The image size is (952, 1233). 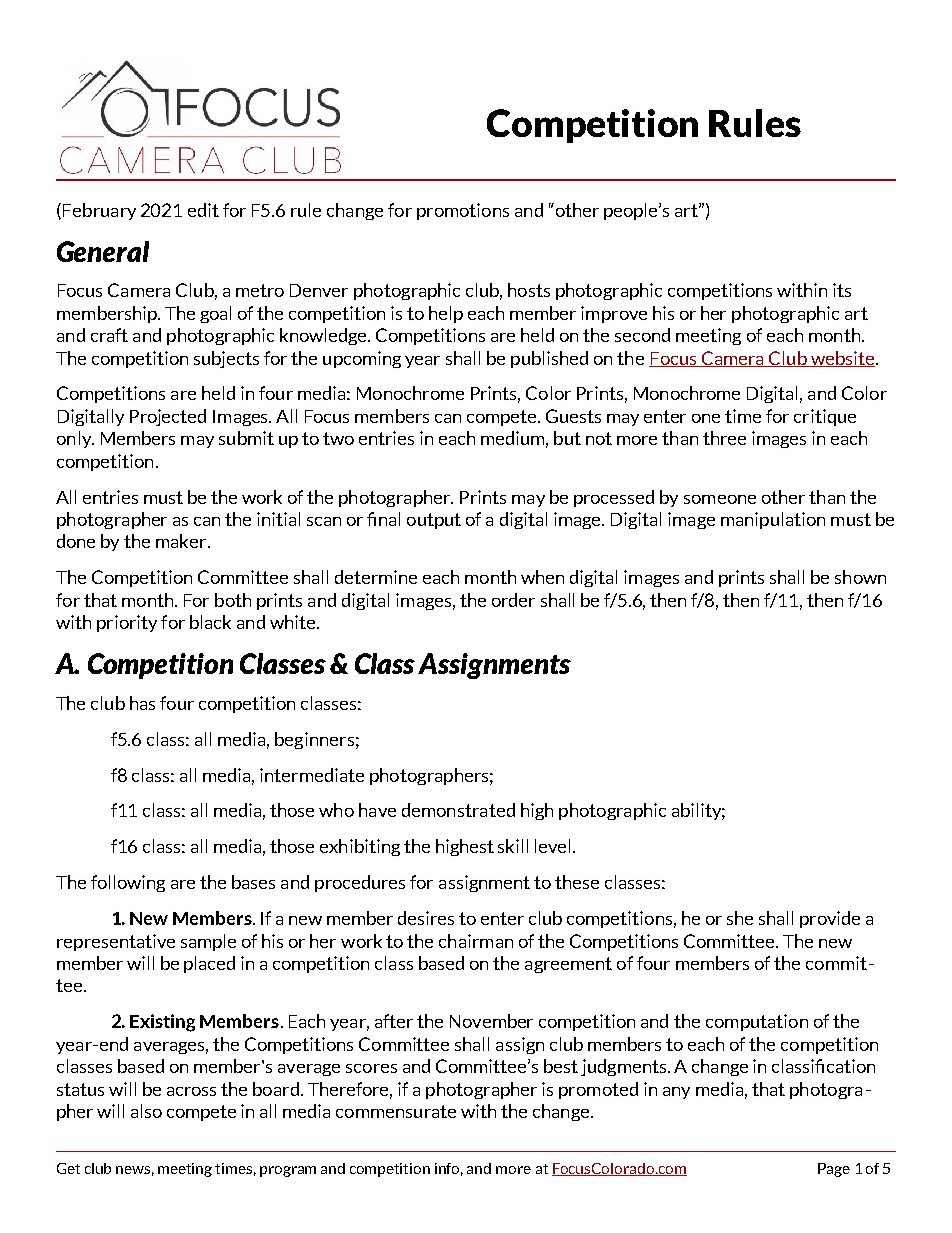 What do you see at coordinates (434, 521) in the screenshot?
I see `output` at bounding box center [434, 521].
